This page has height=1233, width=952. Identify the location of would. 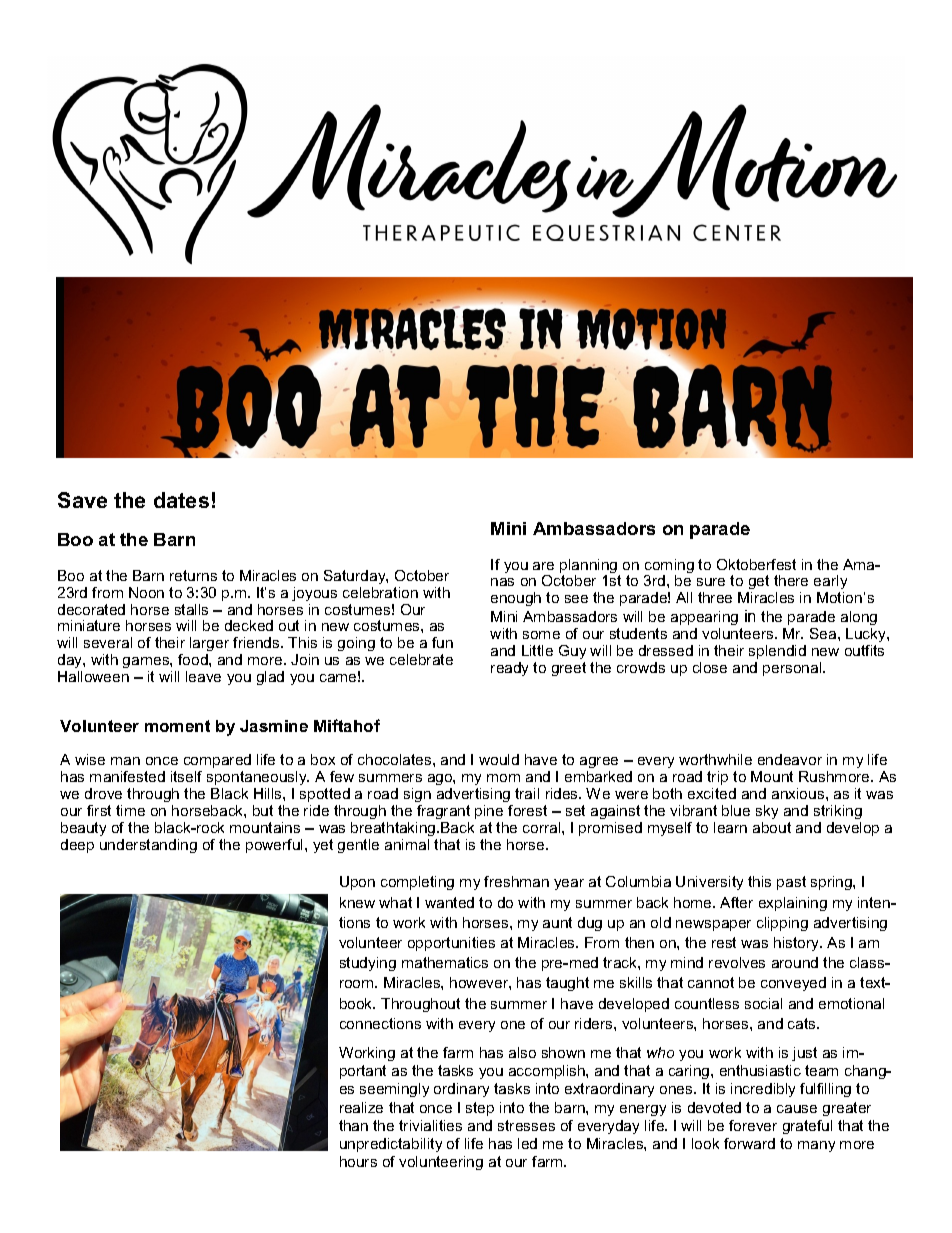
(499, 759).
